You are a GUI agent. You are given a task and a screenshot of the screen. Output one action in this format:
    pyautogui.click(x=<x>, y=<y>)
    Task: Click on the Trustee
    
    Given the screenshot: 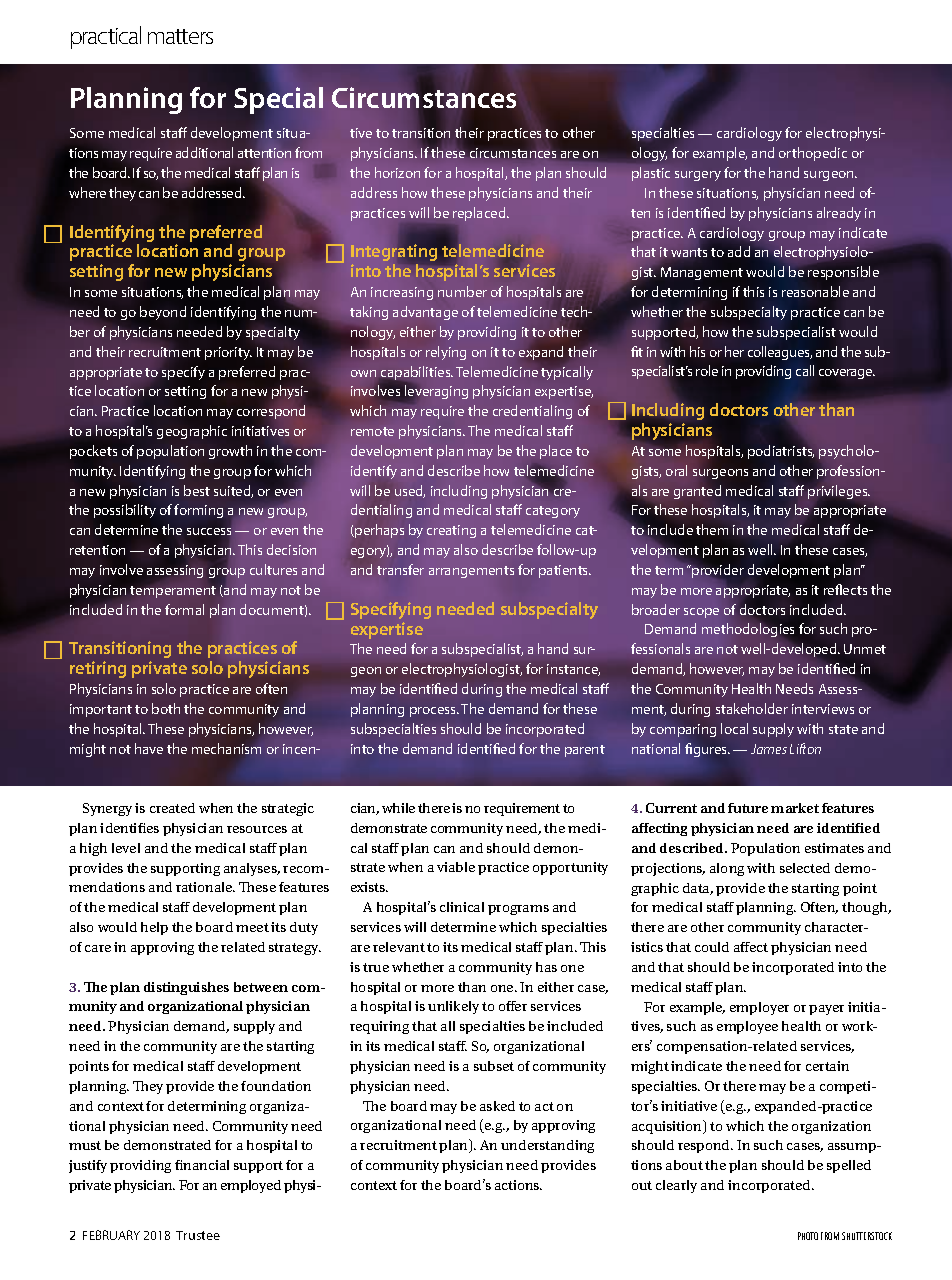 What is the action you would take?
    pyautogui.click(x=198, y=1235)
